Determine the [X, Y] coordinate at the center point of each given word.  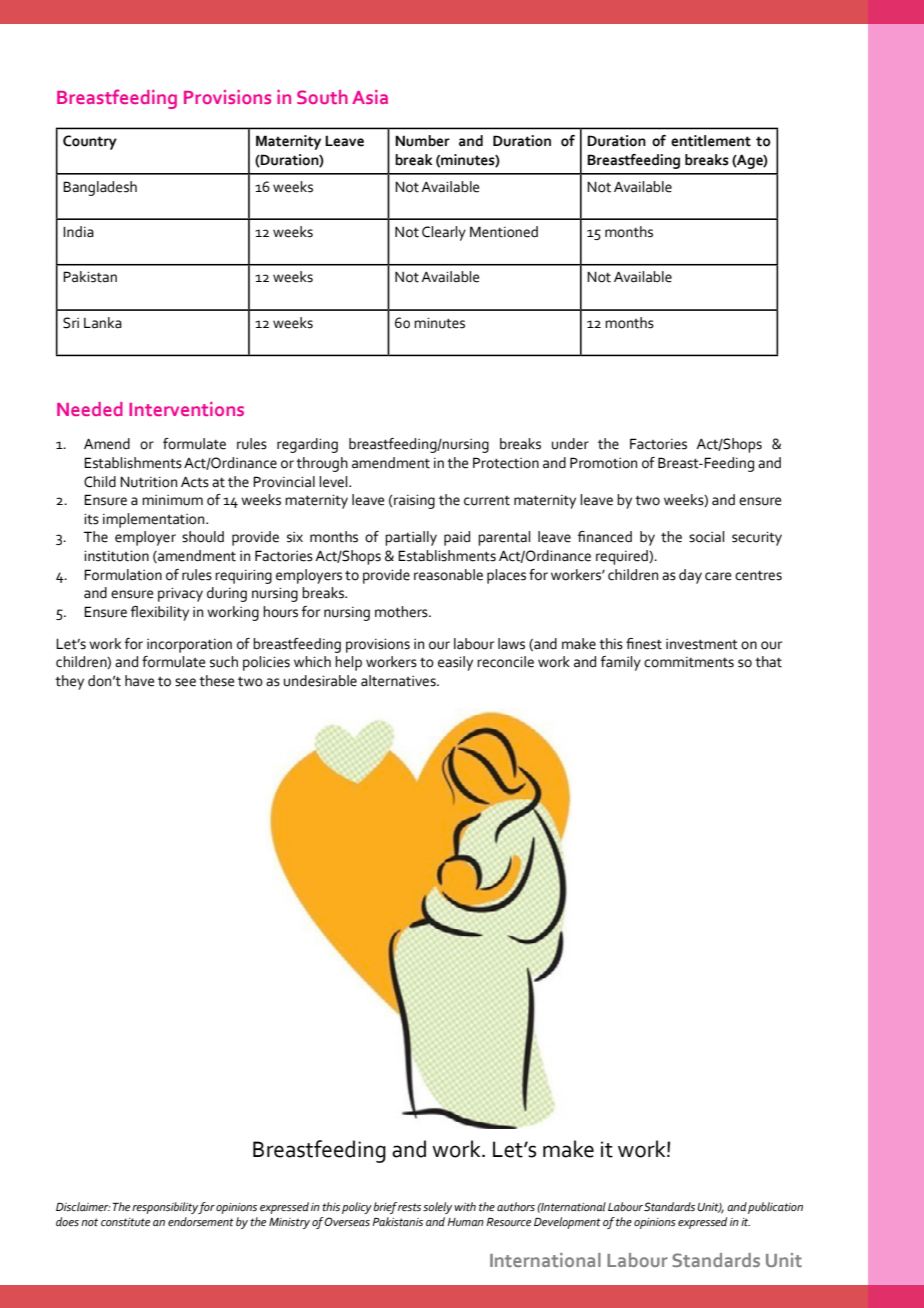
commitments [689, 662]
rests [409, 1207]
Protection [506, 463]
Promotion [603, 463]
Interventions [186, 409]
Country [90, 142]
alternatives [399, 681]
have [139, 681]
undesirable [320, 681]
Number [422, 141]
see [185, 682]
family [621, 663]
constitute [125, 1222]
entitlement [711, 141]
